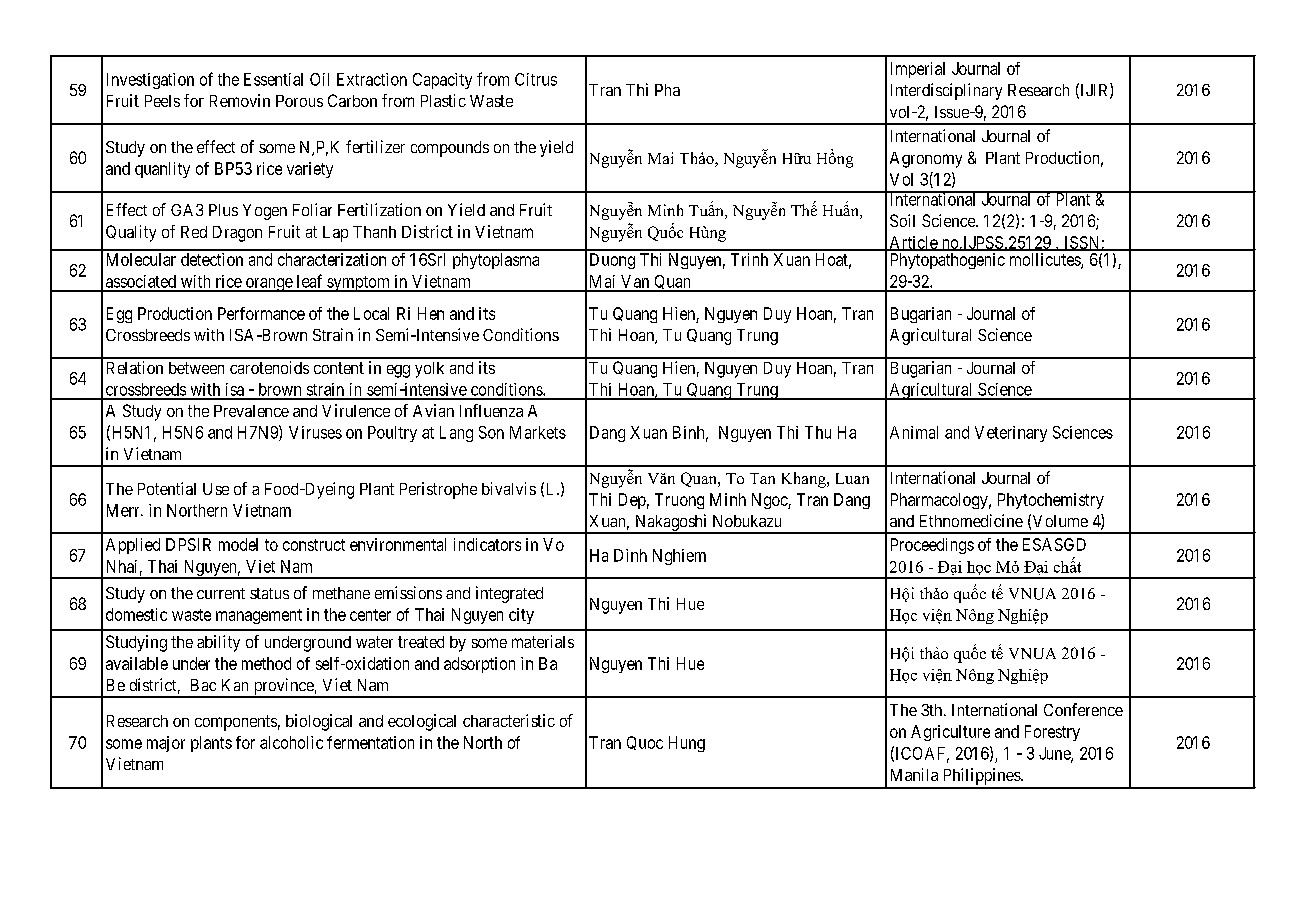 The image size is (1308, 924). Describe the element at coordinates (950, 733) in the image. I see `Agriculture` at that location.
